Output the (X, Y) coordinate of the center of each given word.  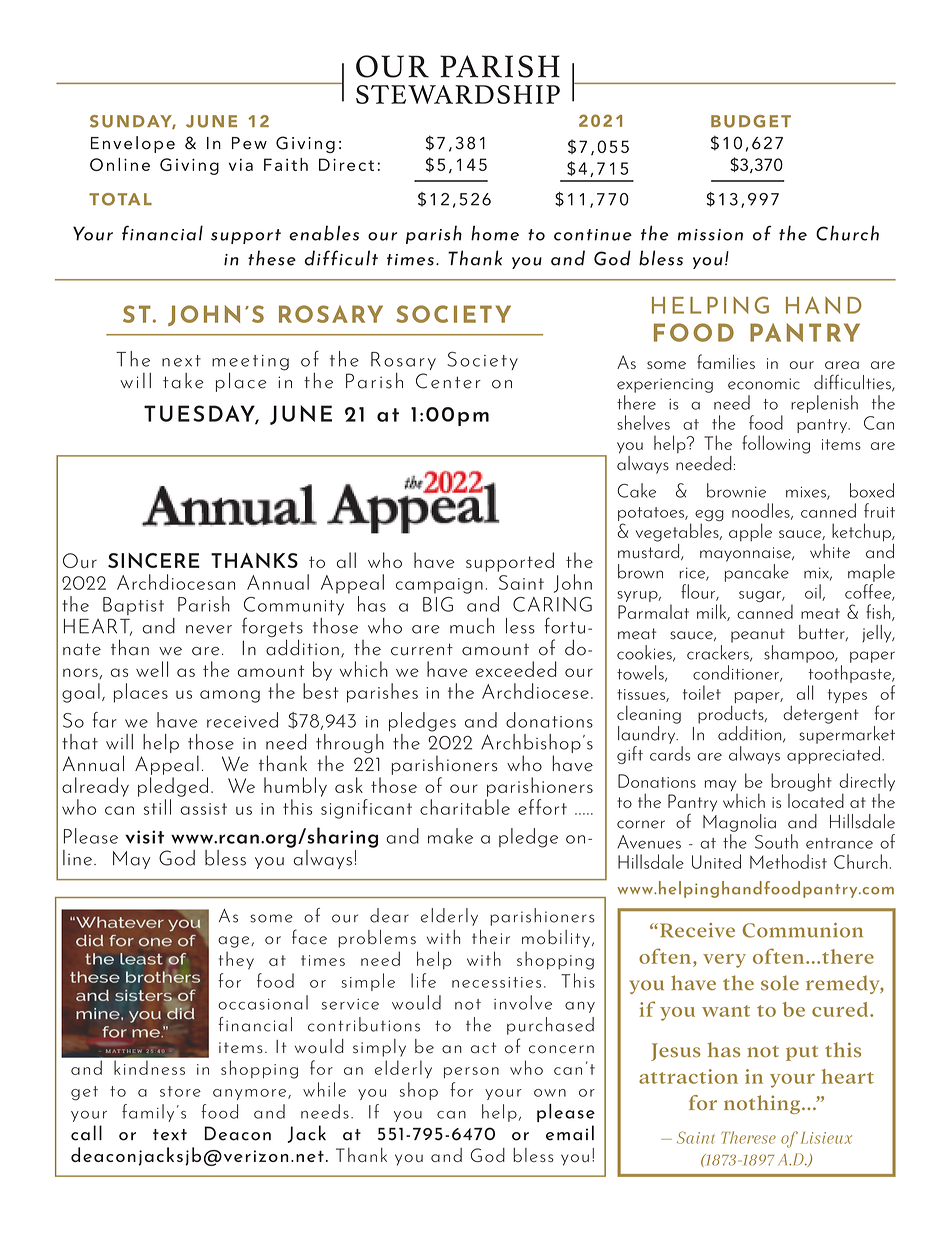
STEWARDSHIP (458, 94)
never (209, 629)
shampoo (800, 654)
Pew (249, 143)
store (180, 1091)
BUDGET (751, 121)
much (472, 626)
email (570, 1133)
